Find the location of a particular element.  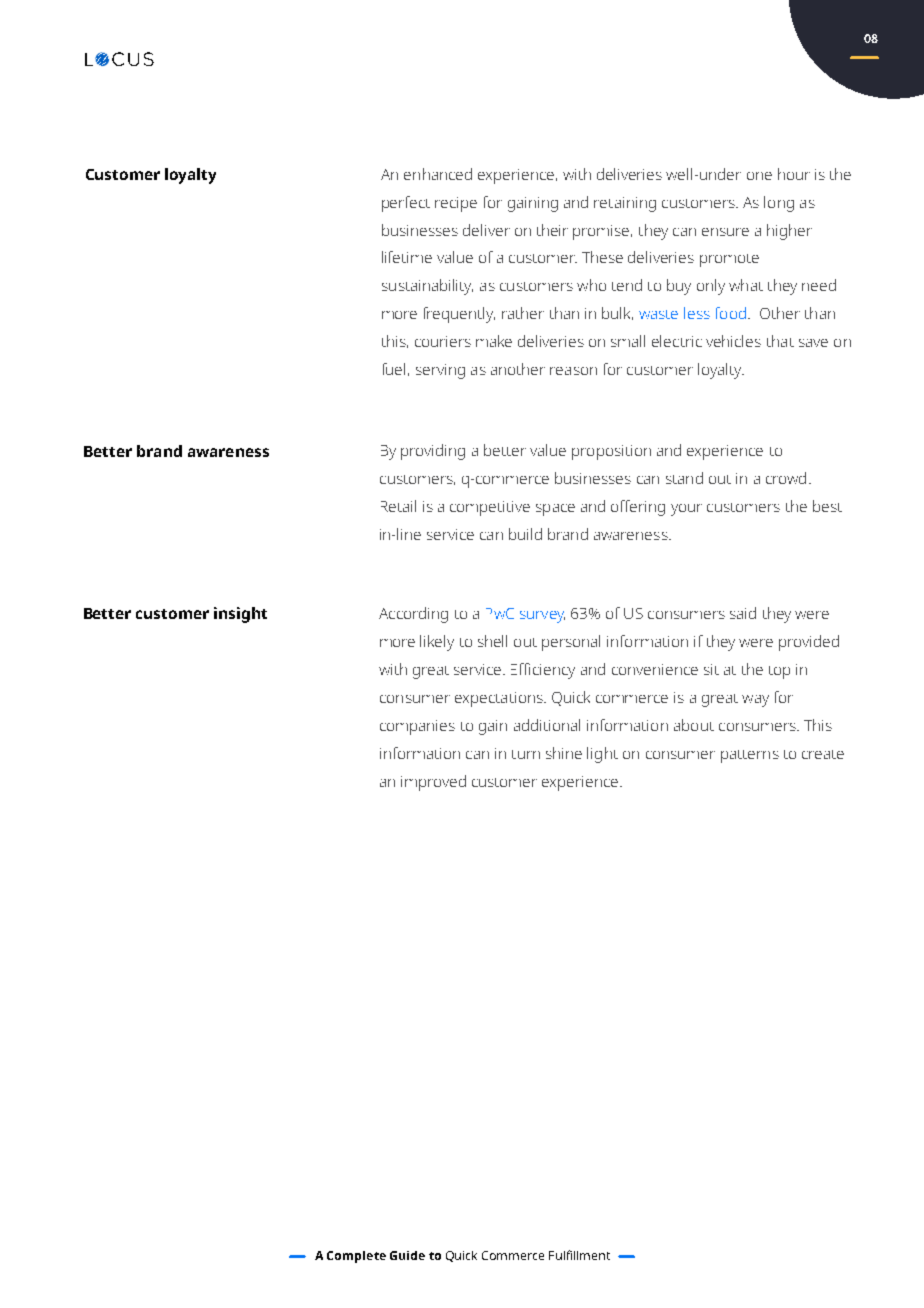

additional is located at coordinates (547, 725).
